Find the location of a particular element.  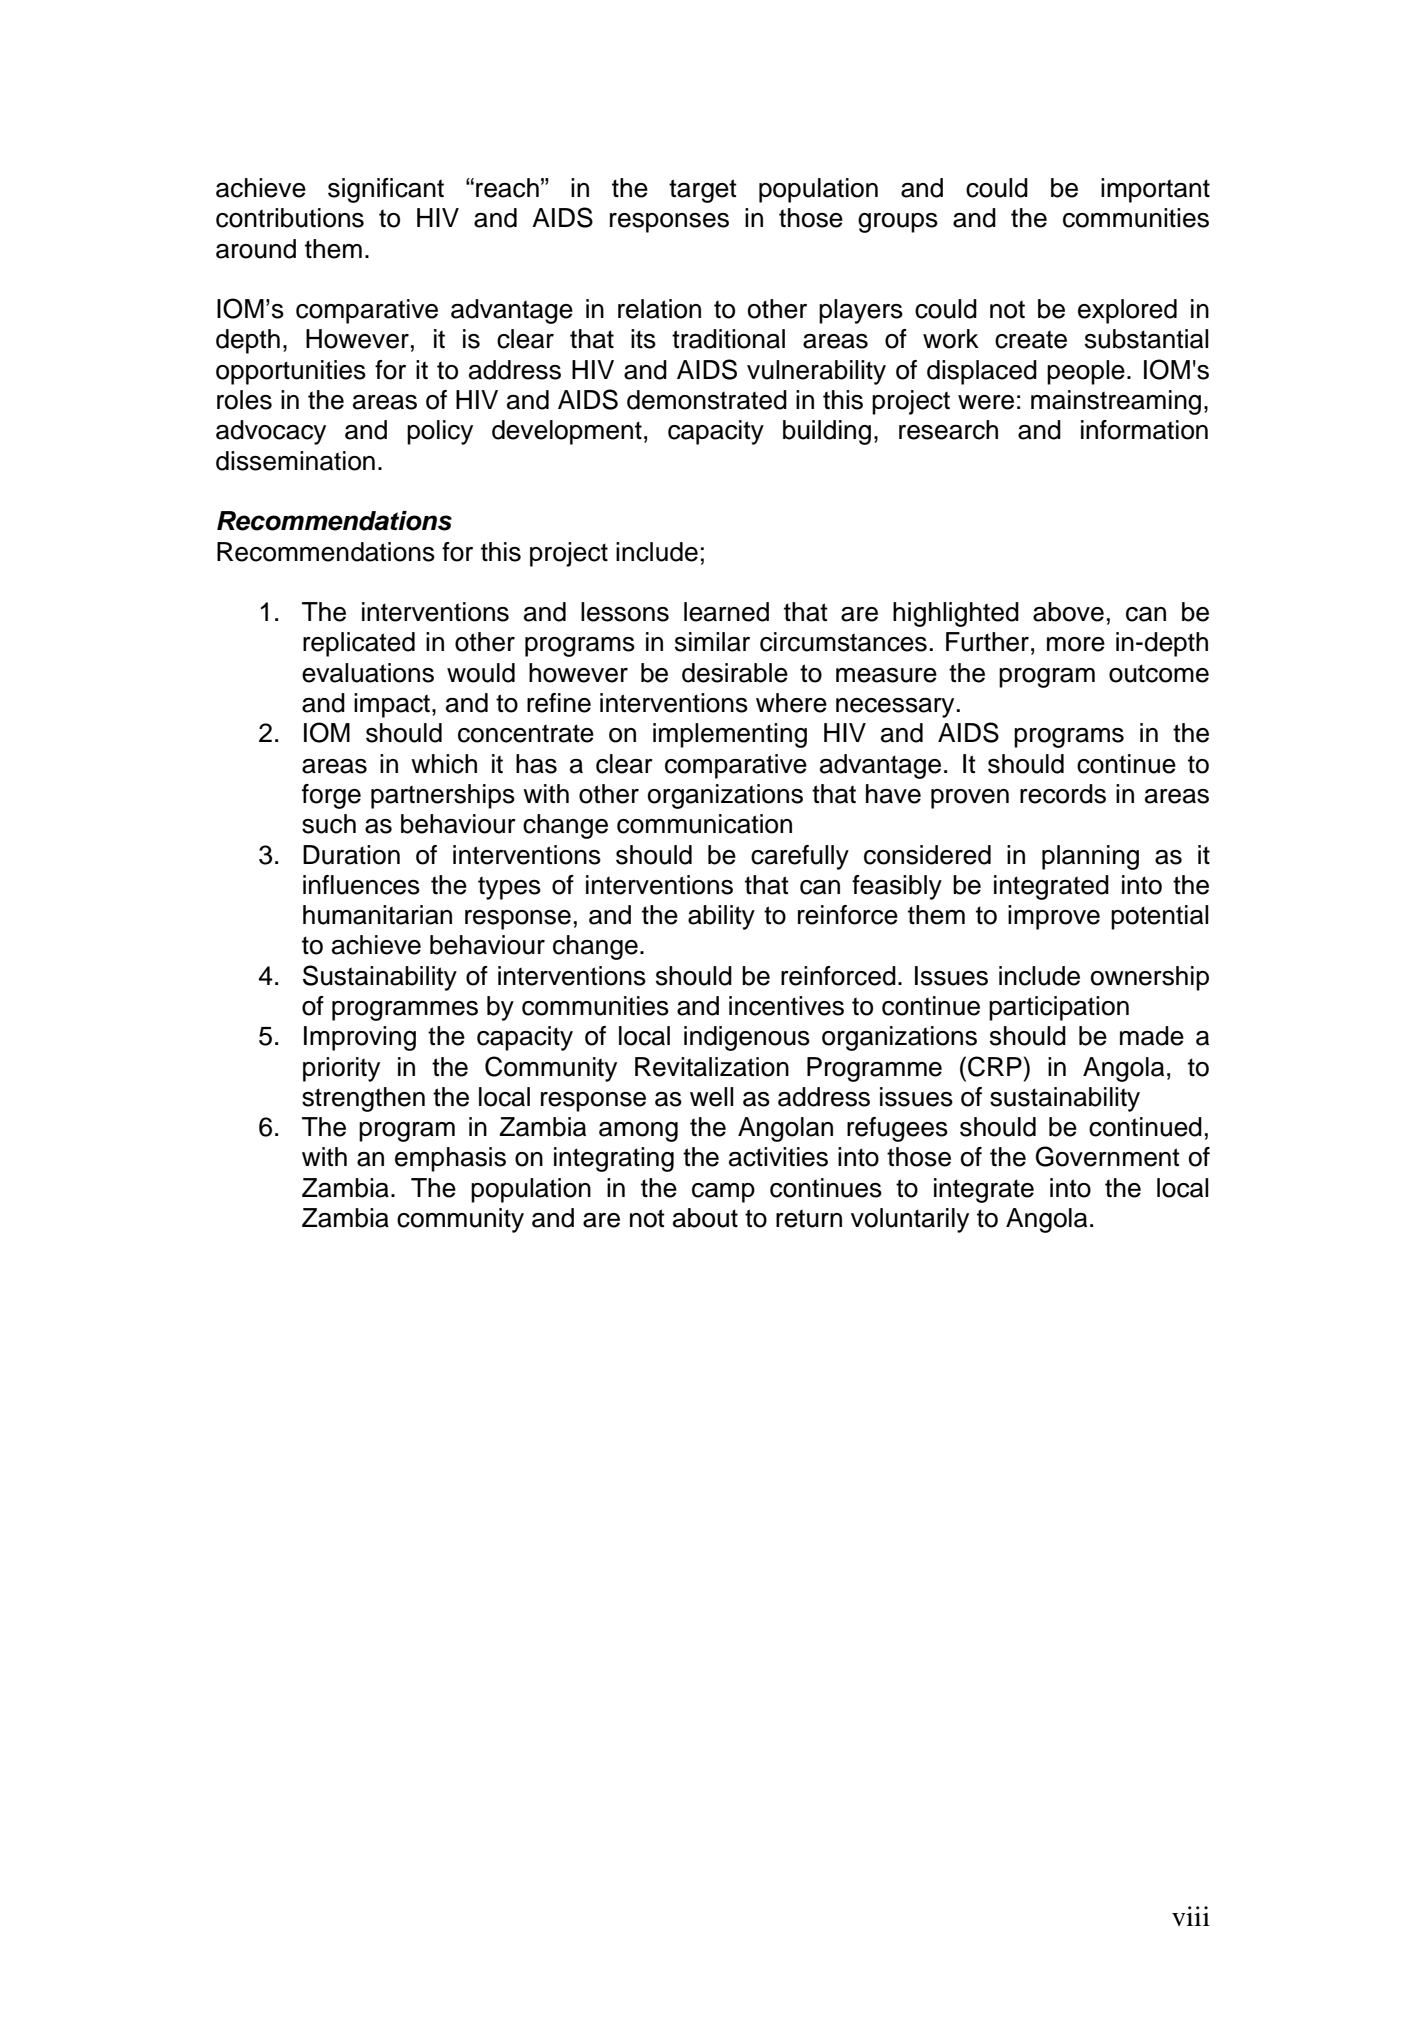

explored is located at coordinates (1127, 311).
